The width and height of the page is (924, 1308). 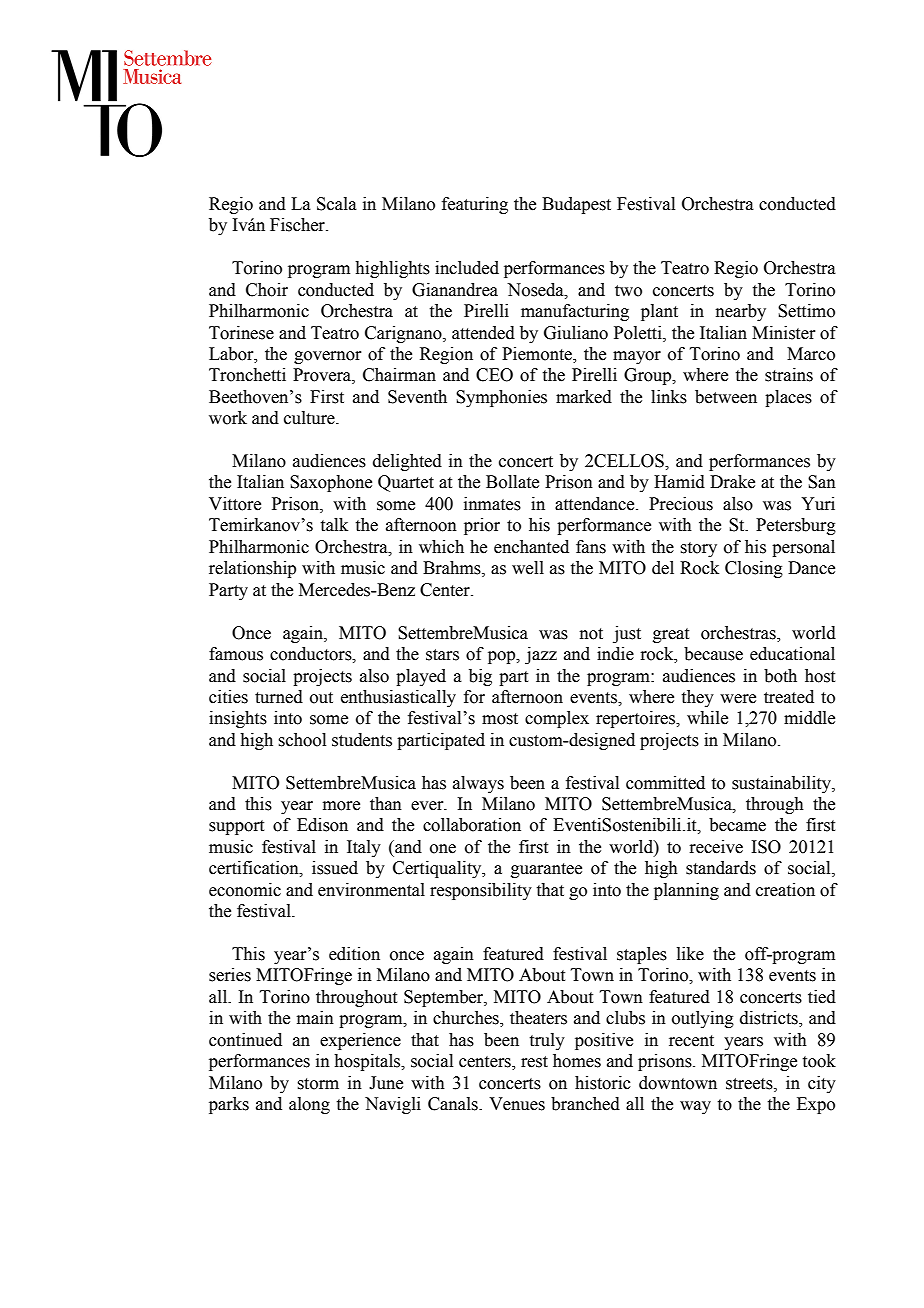 What do you see at coordinates (741, 312) in the page?
I see `nearby` at bounding box center [741, 312].
